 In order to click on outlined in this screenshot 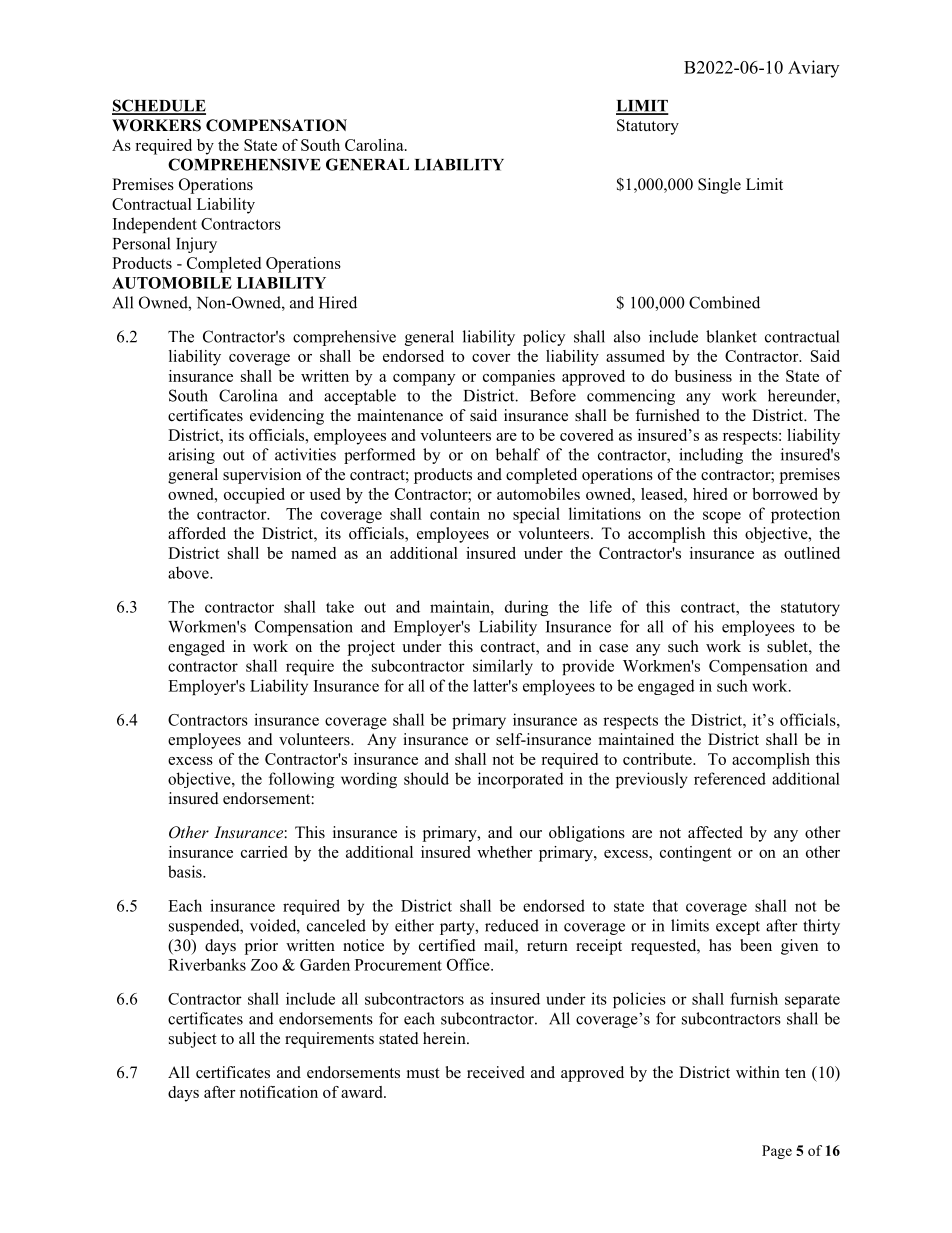, I will do `click(812, 553)`.
